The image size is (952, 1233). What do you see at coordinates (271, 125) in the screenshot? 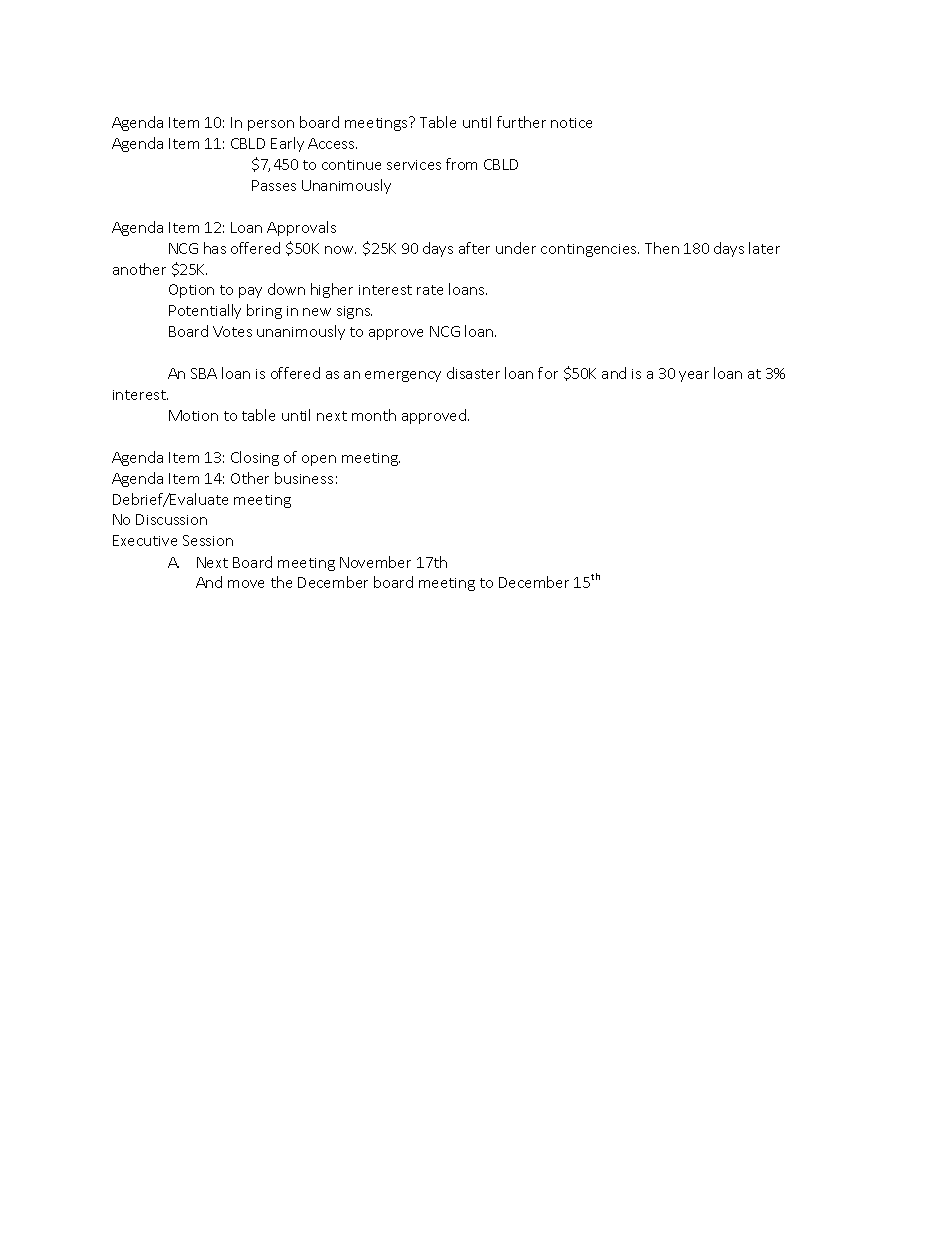
I see `person` at bounding box center [271, 125].
